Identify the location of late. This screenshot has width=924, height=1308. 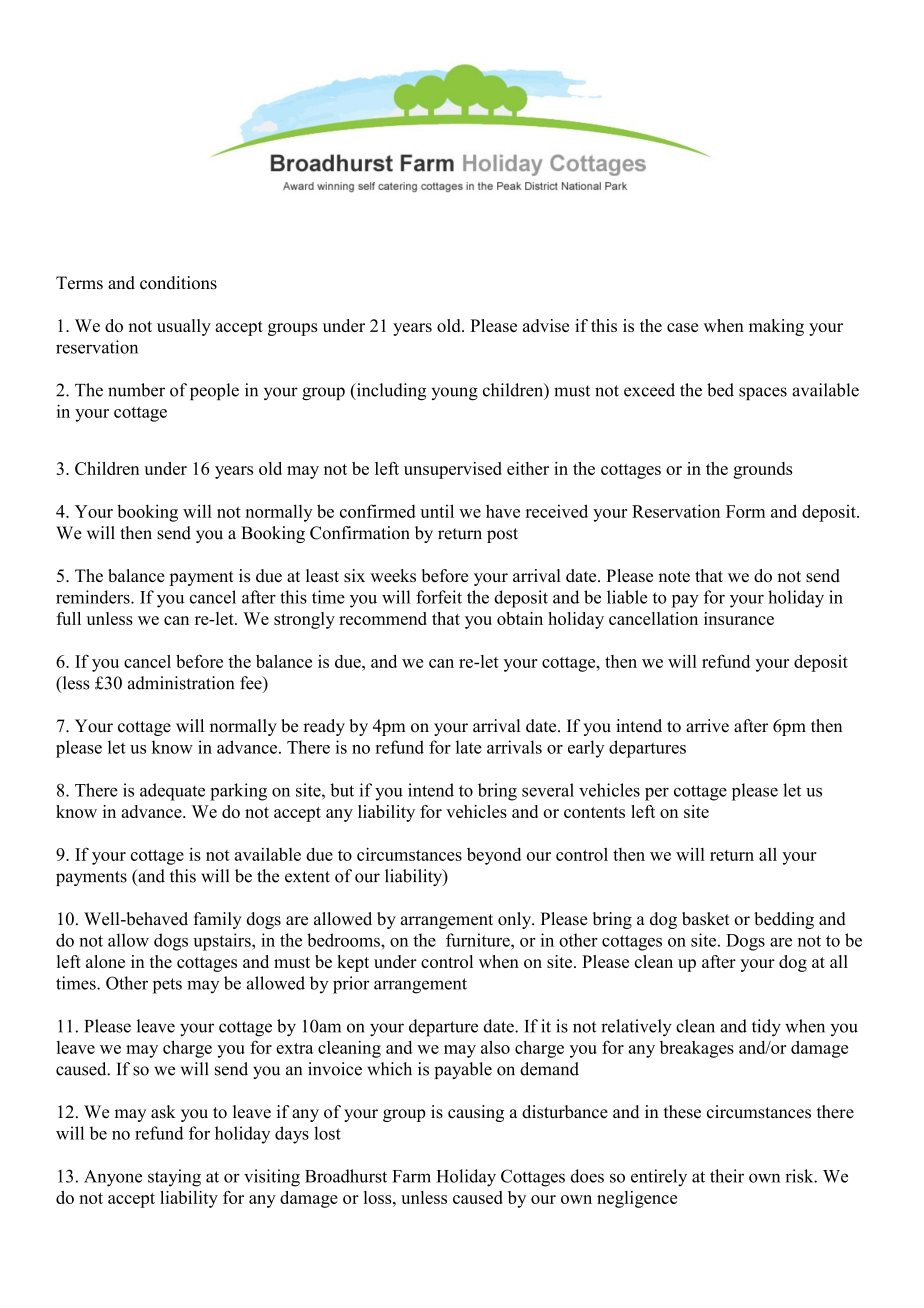
(469, 747).
